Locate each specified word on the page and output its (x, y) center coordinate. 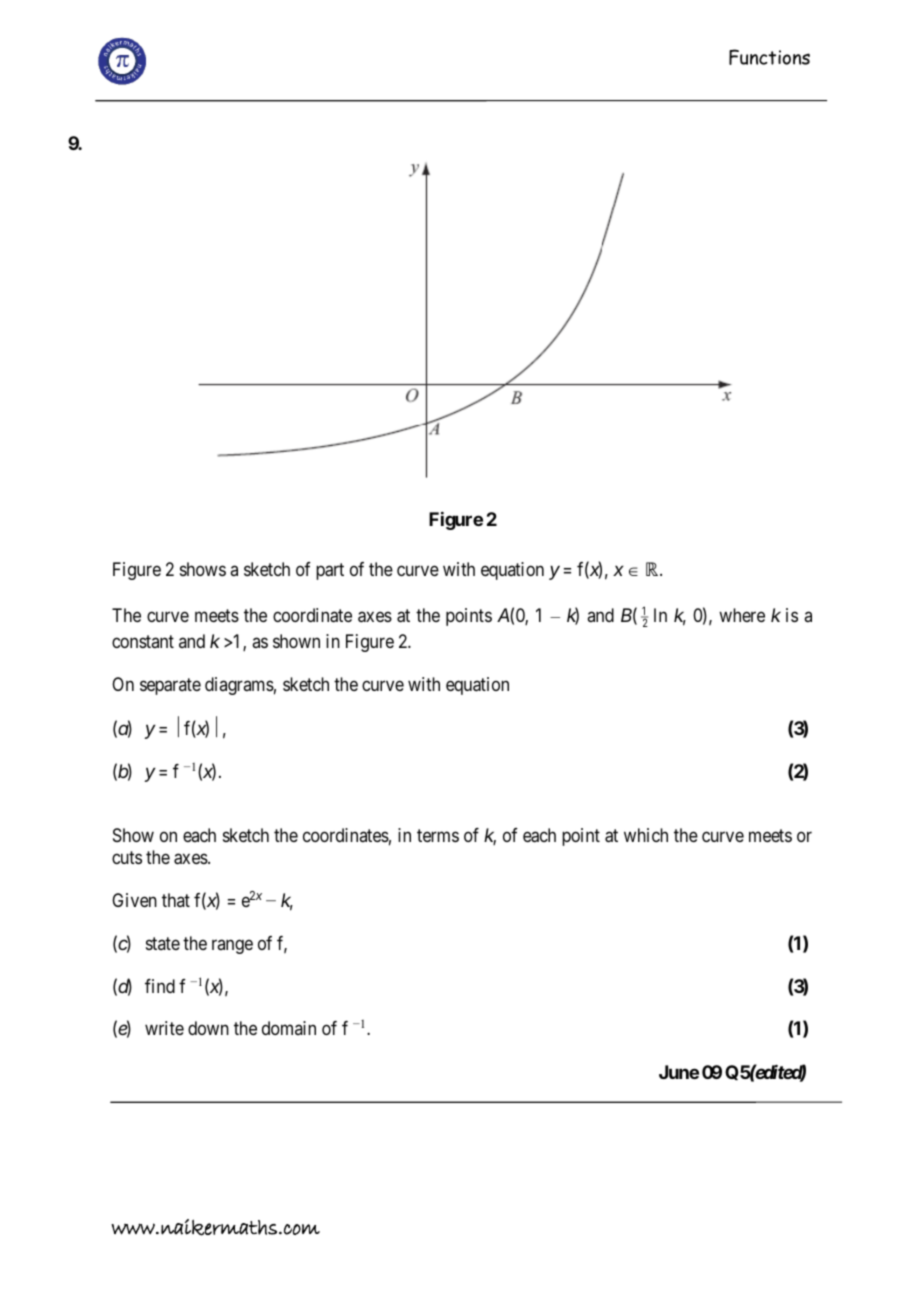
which (646, 835)
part (330, 571)
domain (289, 1028)
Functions (769, 57)
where (742, 615)
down (208, 1028)
